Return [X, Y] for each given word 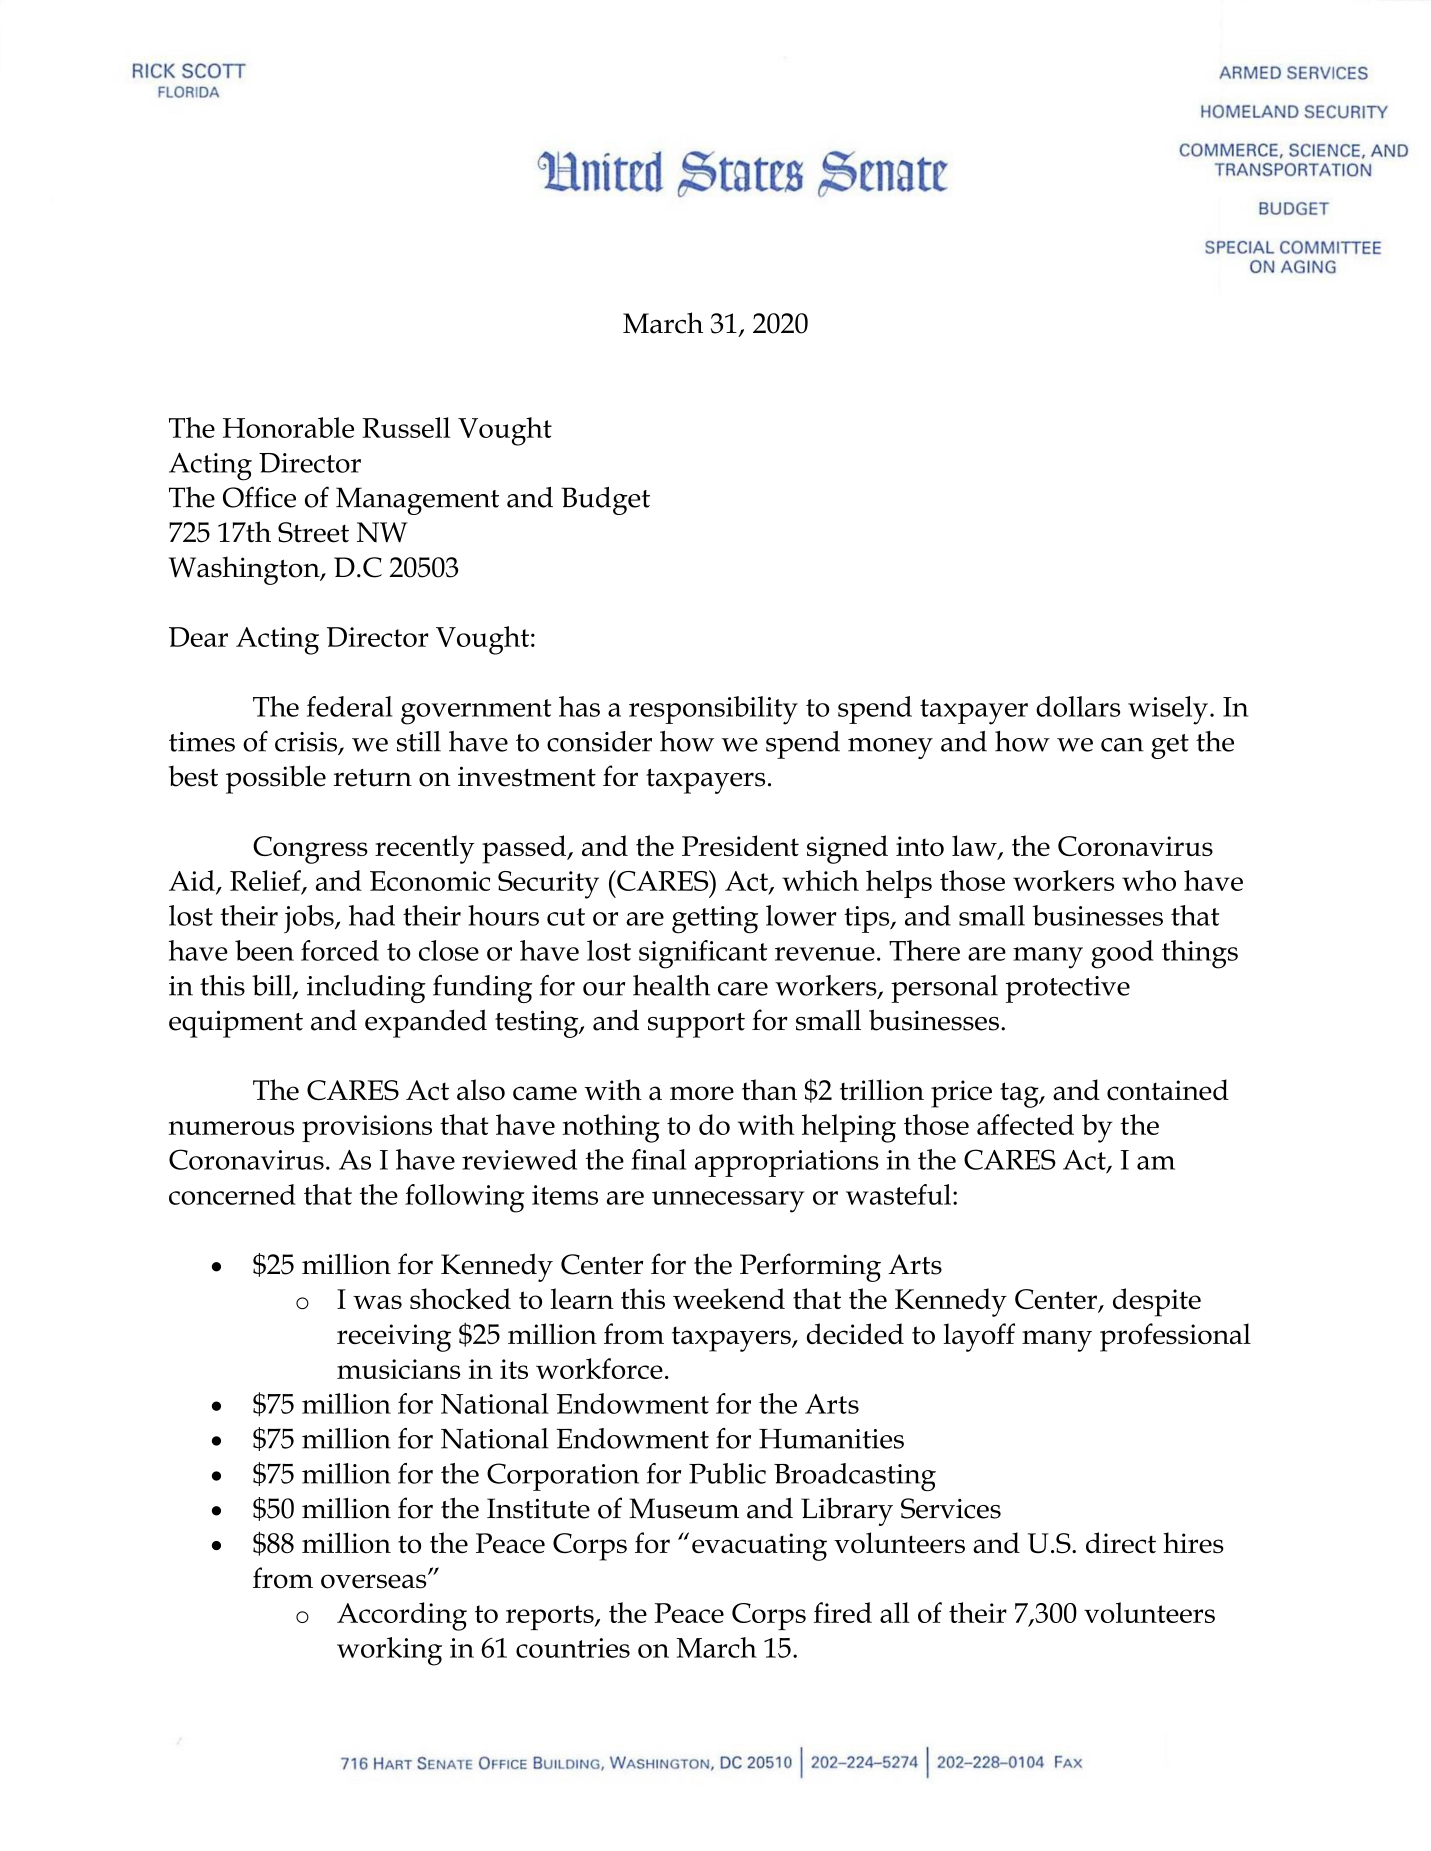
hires [1193, 1543]
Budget [605, 501]
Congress [310, 850]
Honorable [288, 427]
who [1149, 880]
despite [1157, 1302]
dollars [1078, 706]
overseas [375, 1581]
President [740, 845]
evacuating [759, 1547]
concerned [232, 1194]
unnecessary [728, 1202]
